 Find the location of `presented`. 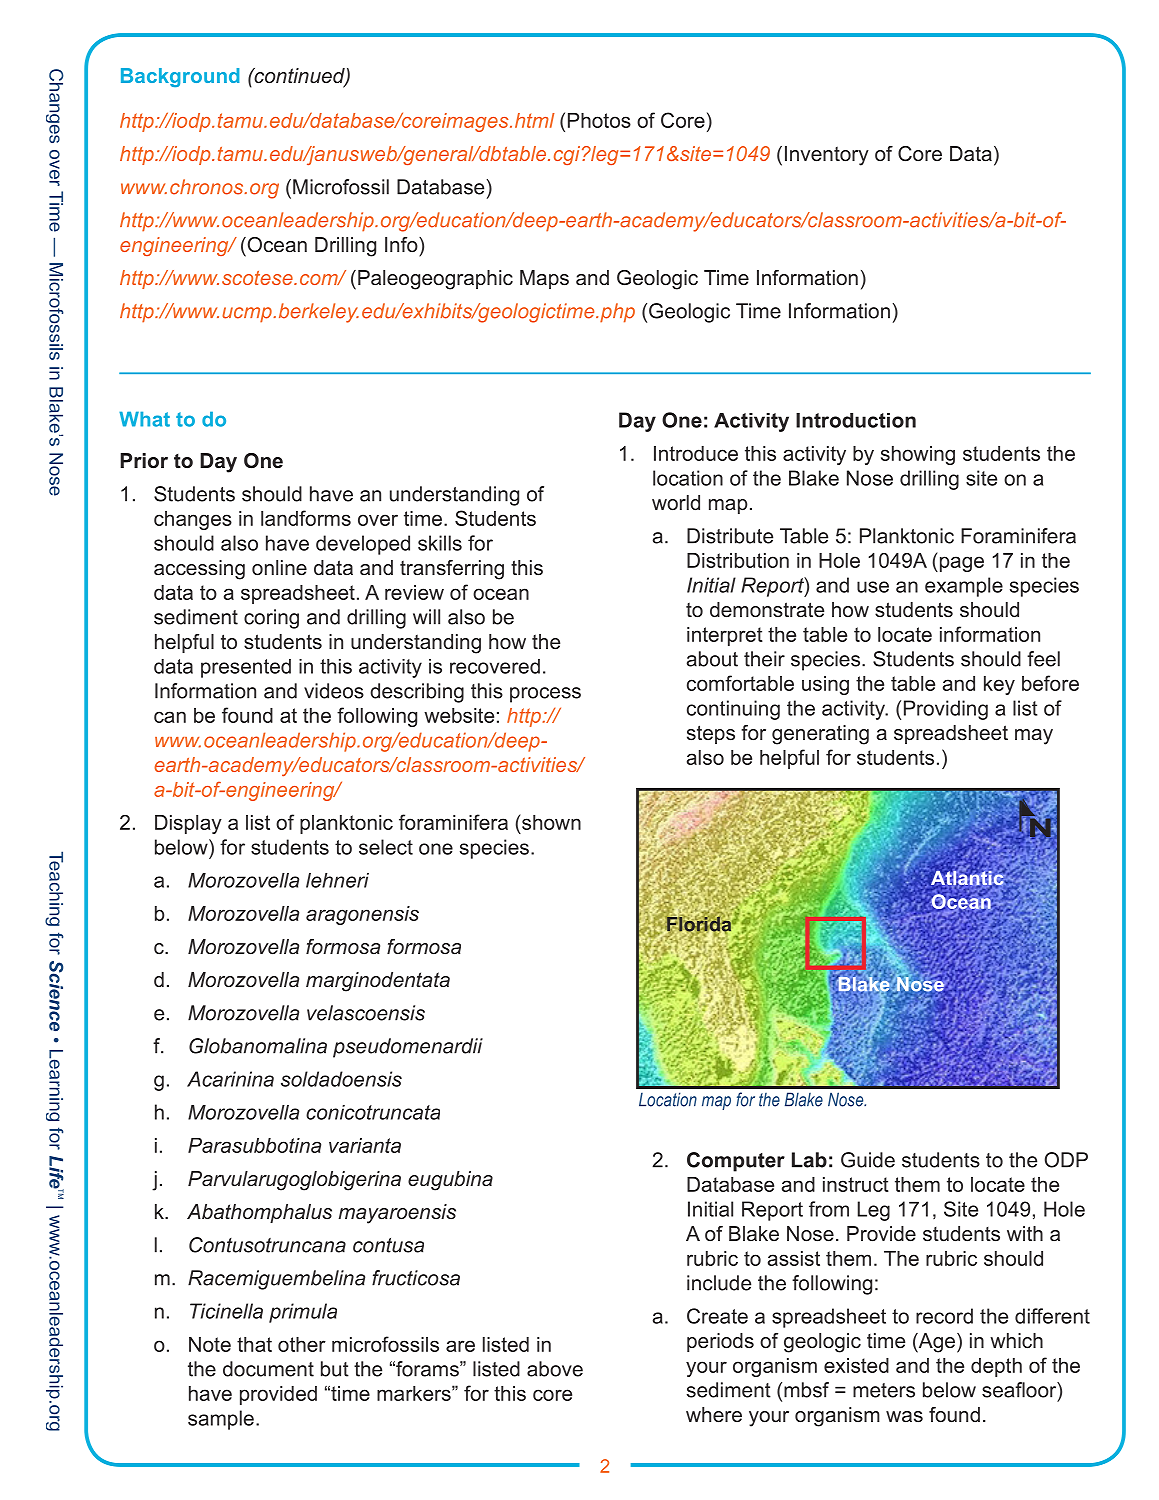

presented is located at coordinates (246, 668).
